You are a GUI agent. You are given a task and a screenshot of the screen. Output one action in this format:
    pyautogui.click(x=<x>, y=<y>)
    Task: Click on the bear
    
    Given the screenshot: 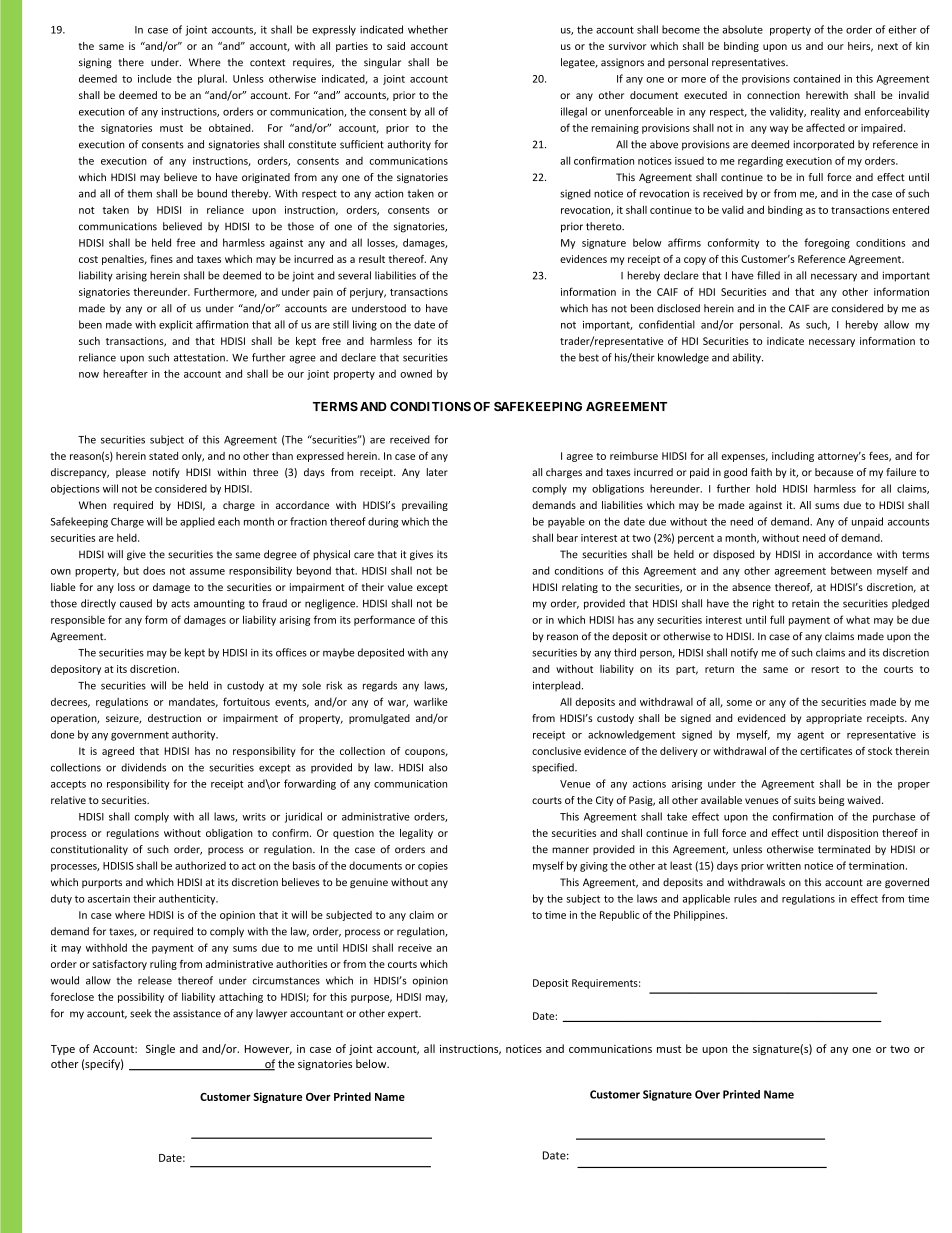 What is the action you would take?
    pyautogui.click(x=567, y=537)
